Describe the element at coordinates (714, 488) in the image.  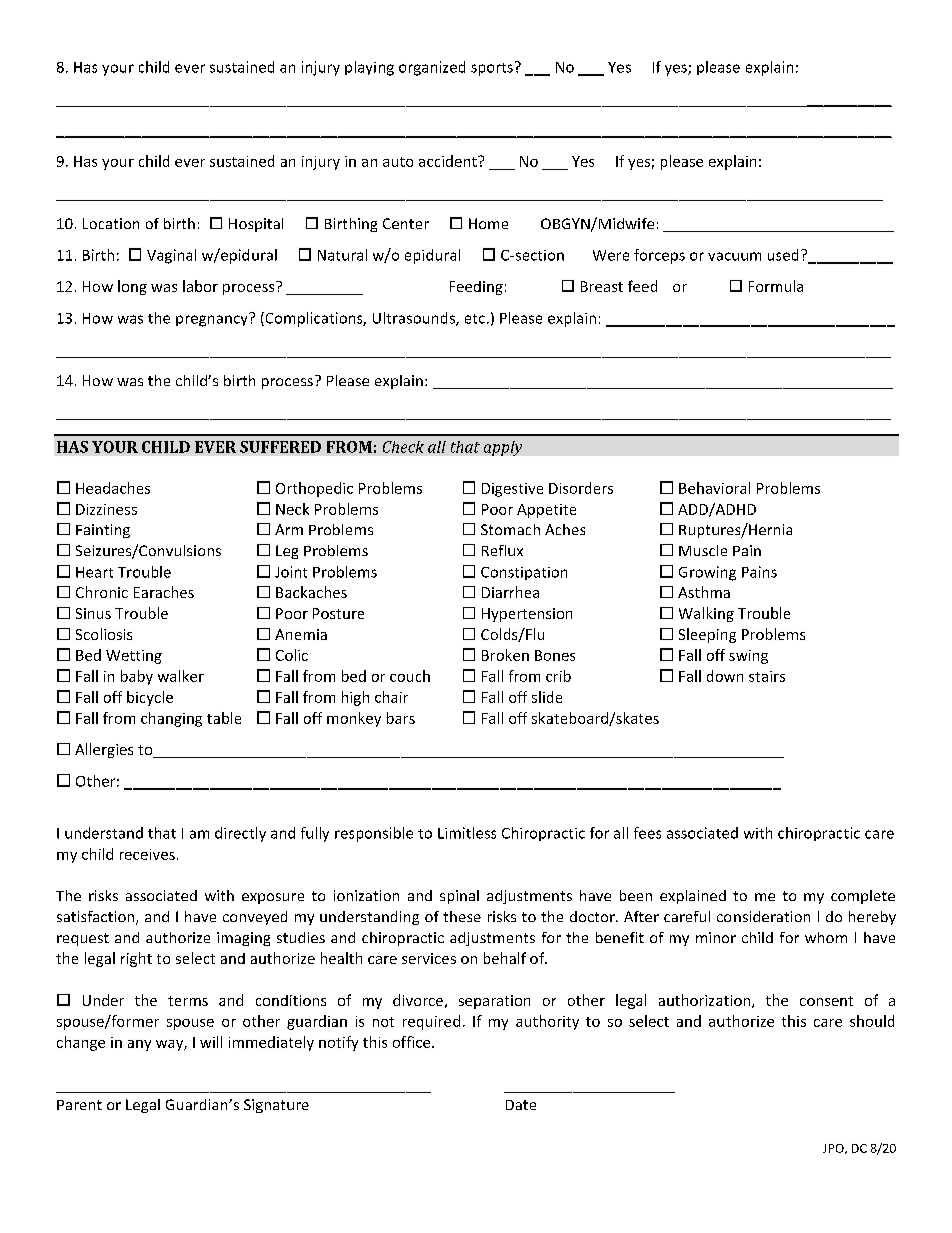
I see `Behavioral` at that location.
